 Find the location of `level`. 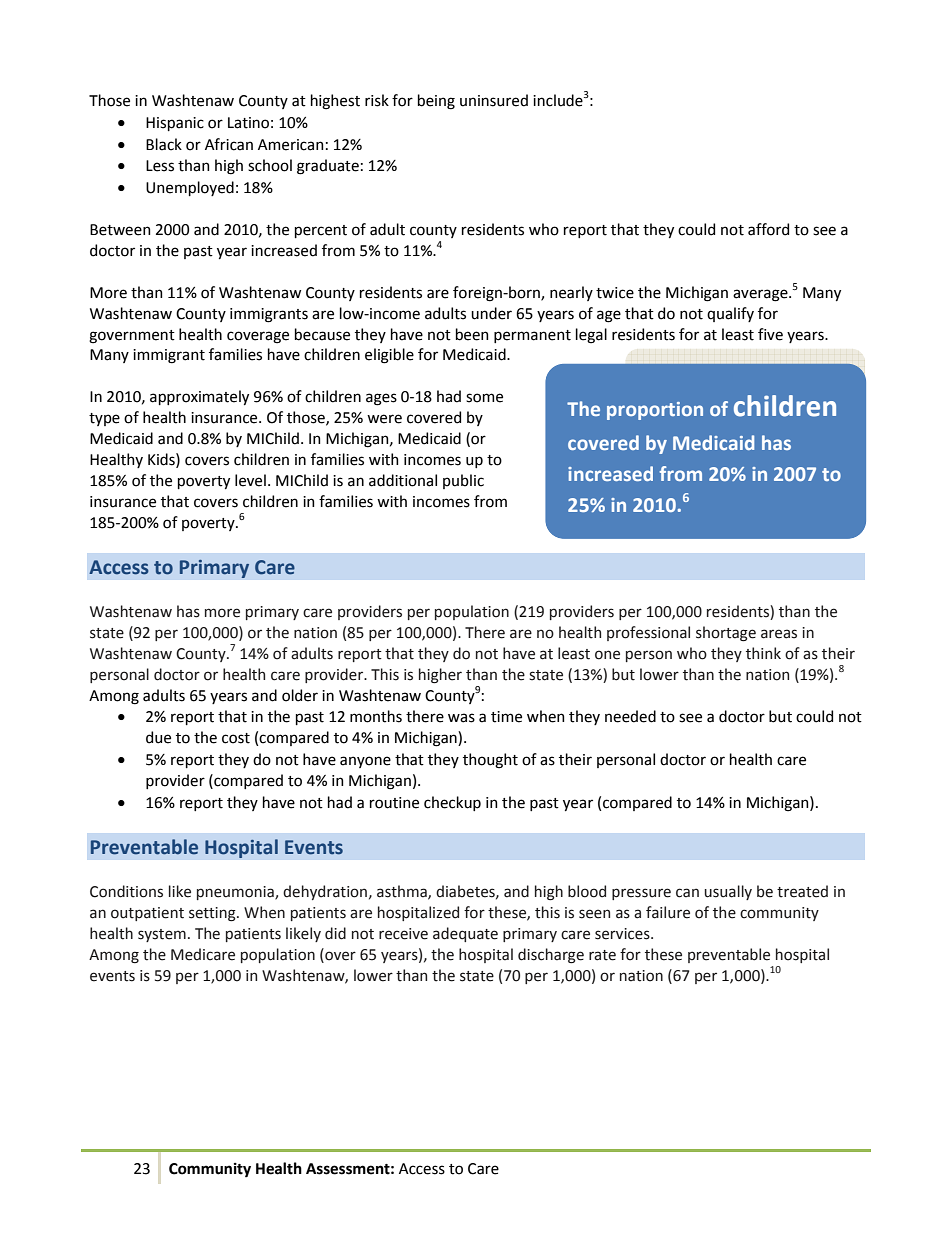

level is located at coordinates (250, 480).
